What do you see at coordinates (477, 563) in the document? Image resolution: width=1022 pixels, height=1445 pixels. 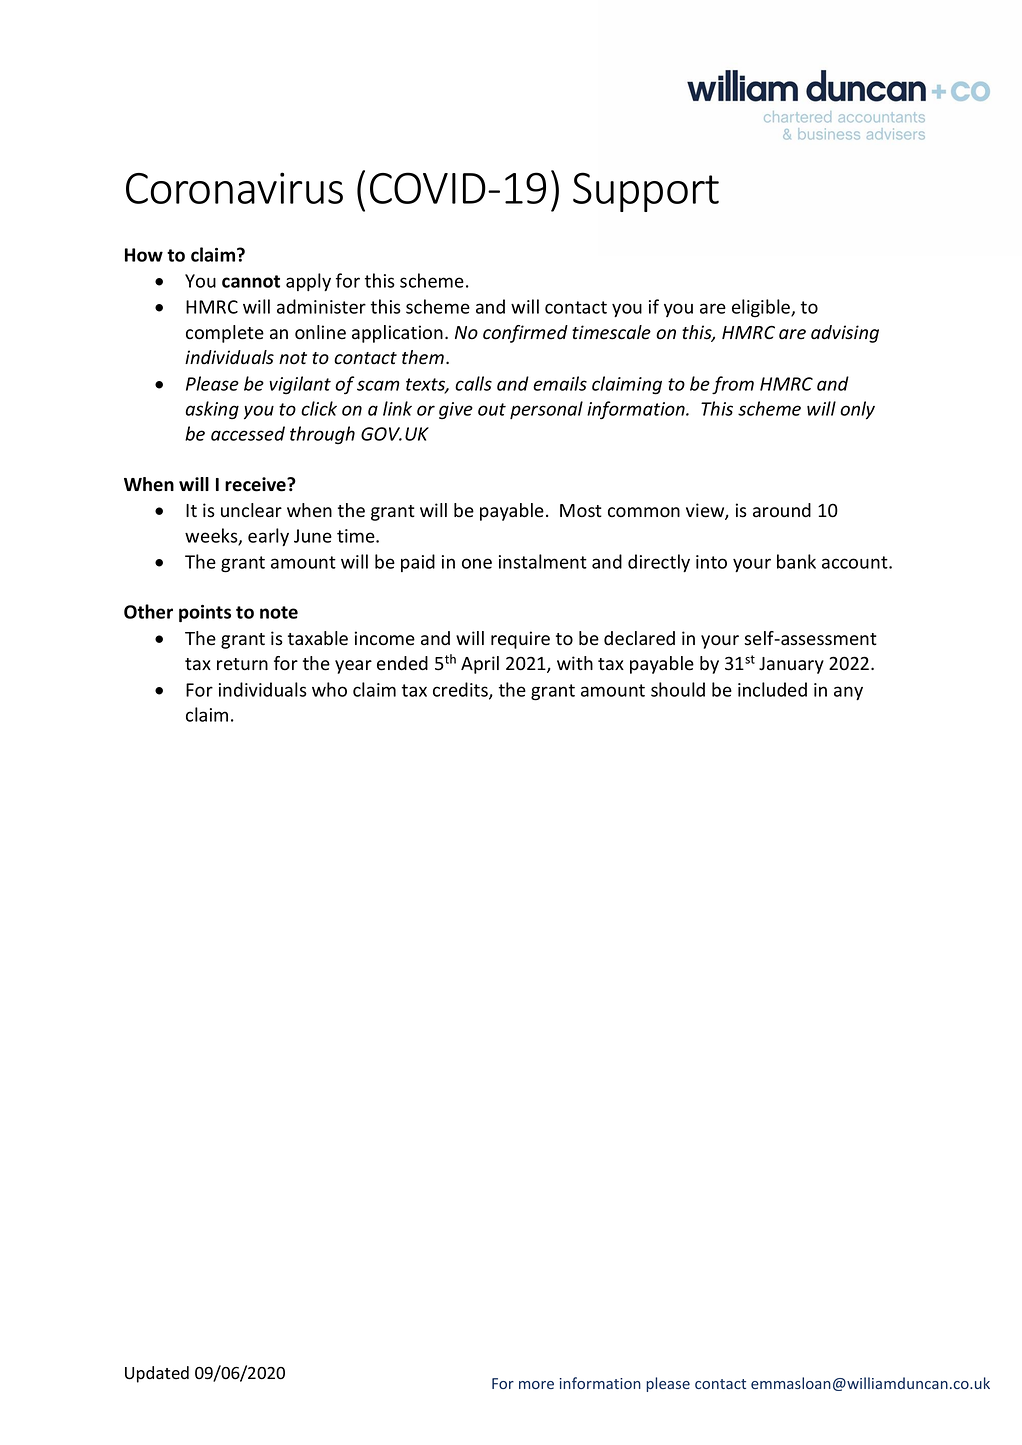 I see `one` at bounding box center [477, 563].
